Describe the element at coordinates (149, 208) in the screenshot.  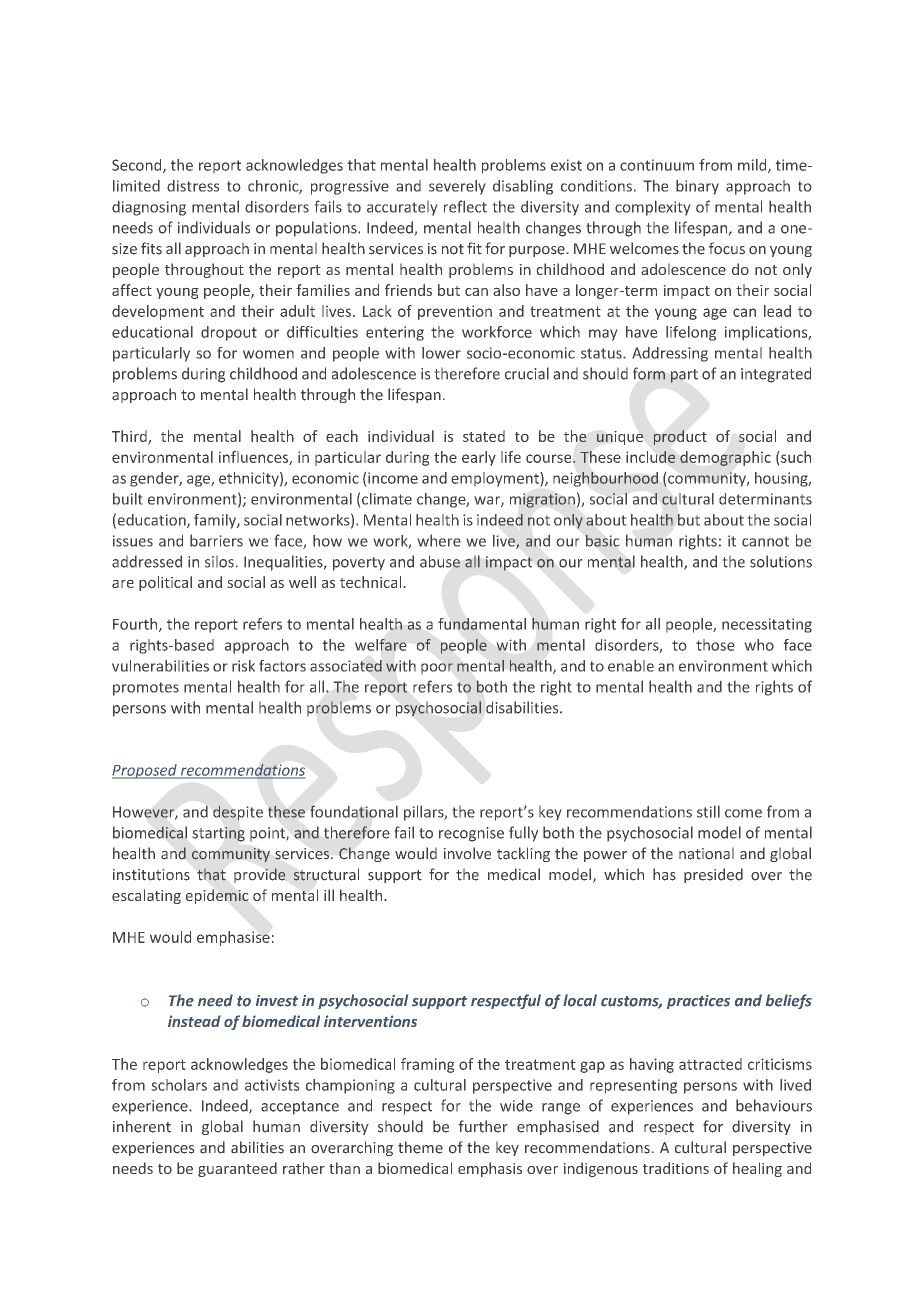
I see `diagnosing` at that location.
